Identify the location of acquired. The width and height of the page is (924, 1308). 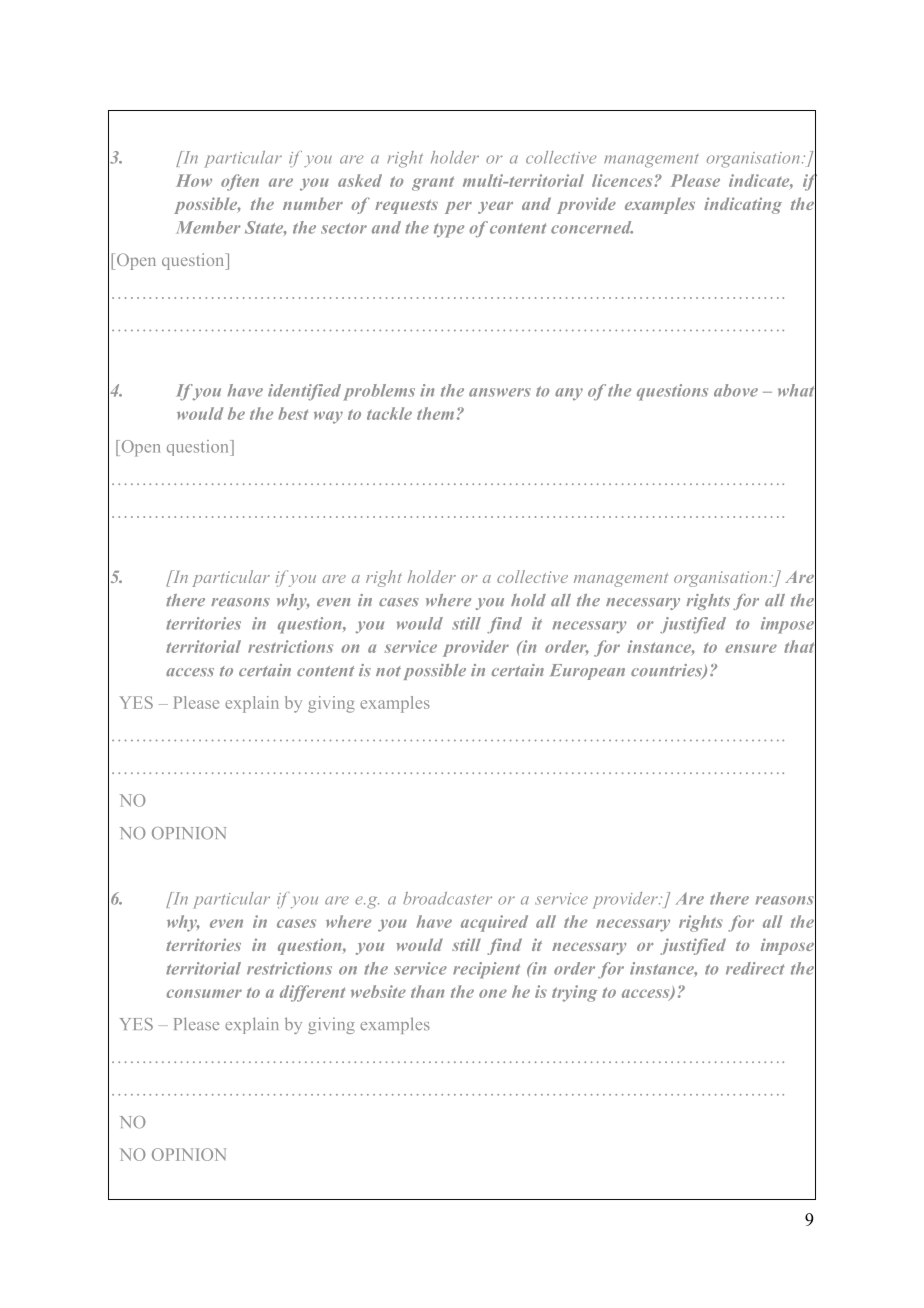
(494, 923).
